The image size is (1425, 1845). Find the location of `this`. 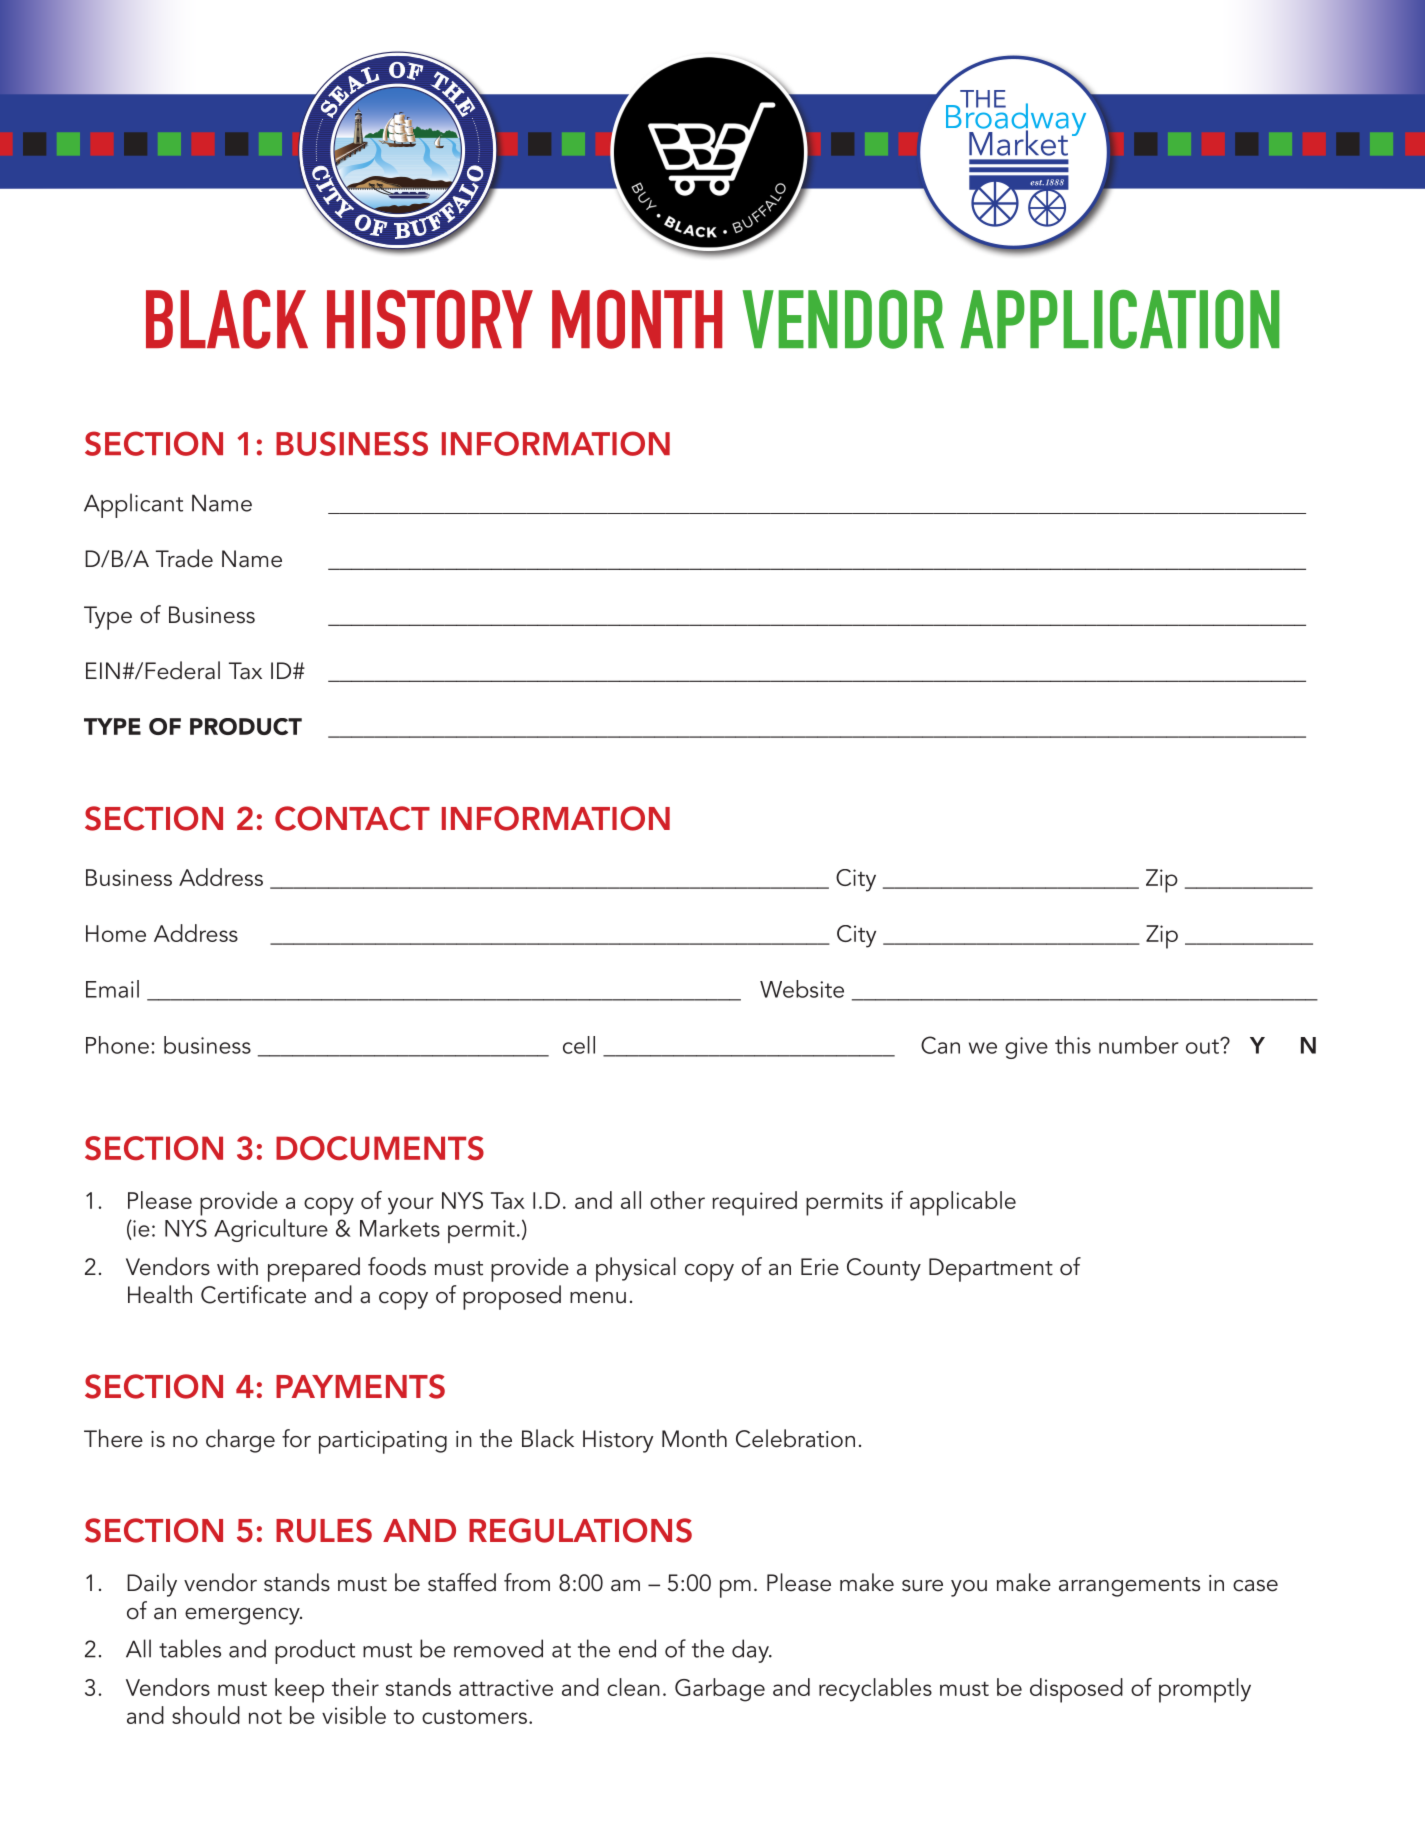

this is located at coordinates (1073, 1045).
